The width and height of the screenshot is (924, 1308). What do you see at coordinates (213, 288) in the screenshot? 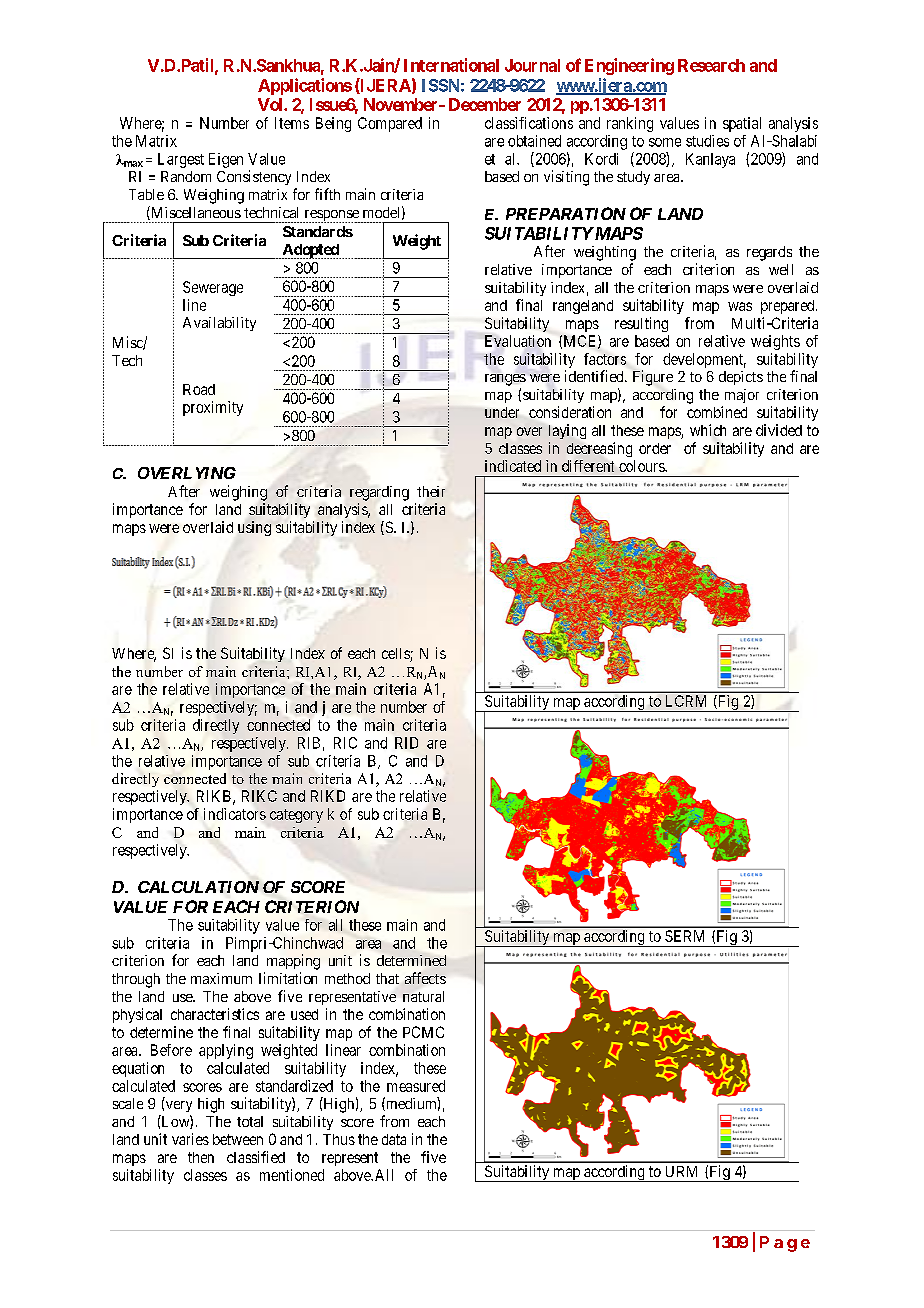
I see `Sewerage` at bounding box center [213, 288].
